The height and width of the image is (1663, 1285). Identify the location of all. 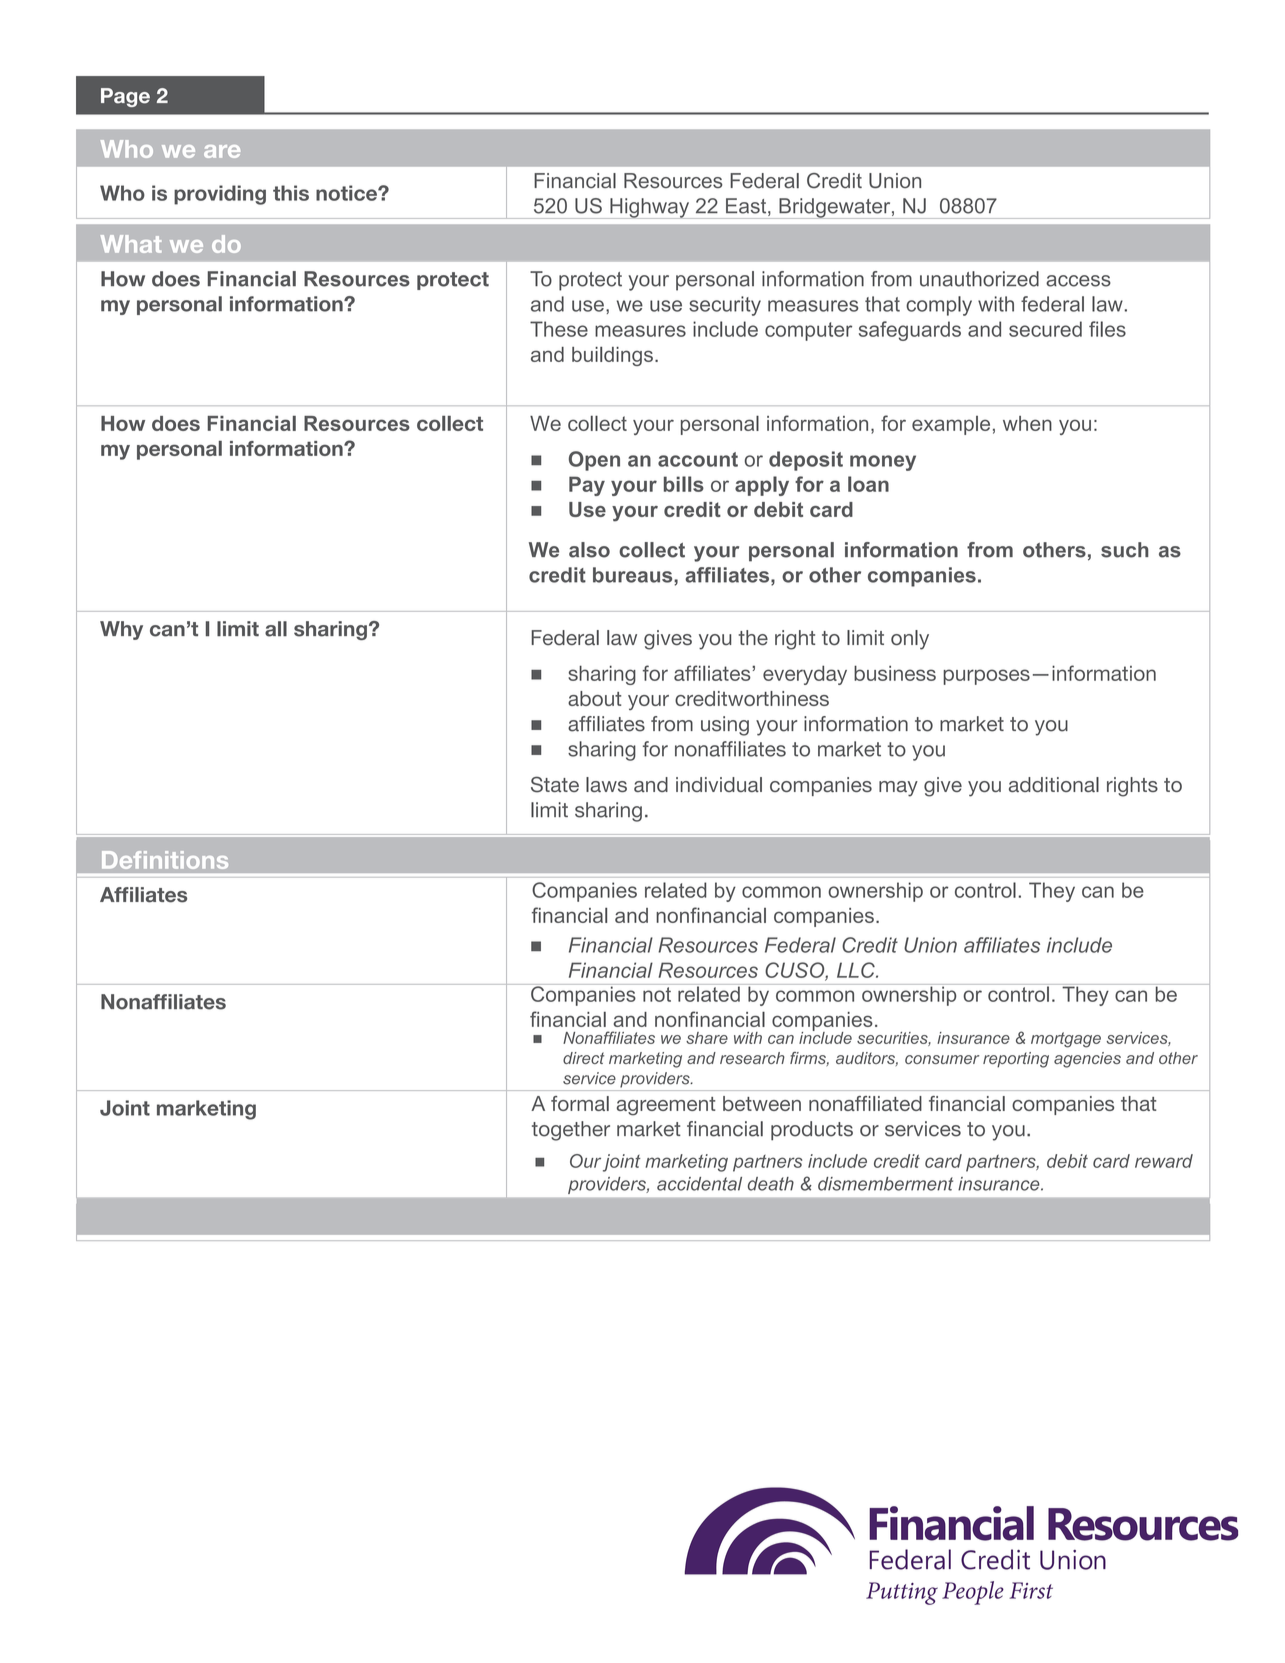
(276, 629).
